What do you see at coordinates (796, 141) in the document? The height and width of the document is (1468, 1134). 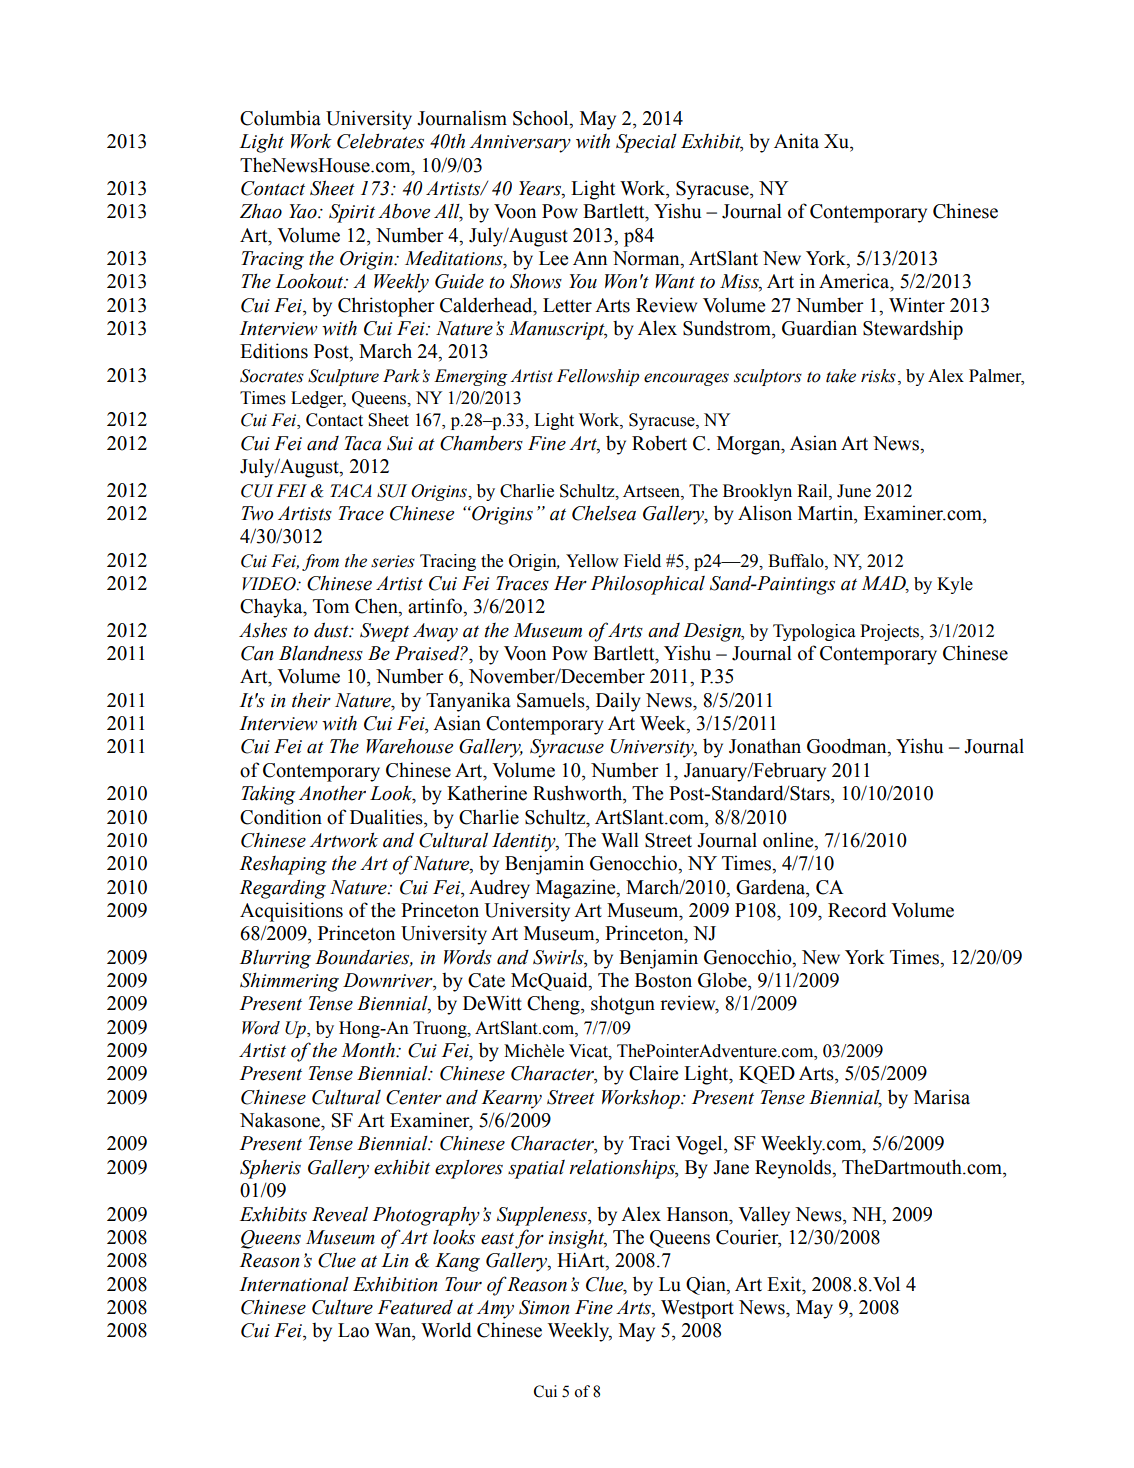 I see `Anita` at bounding box center [796, 141].
